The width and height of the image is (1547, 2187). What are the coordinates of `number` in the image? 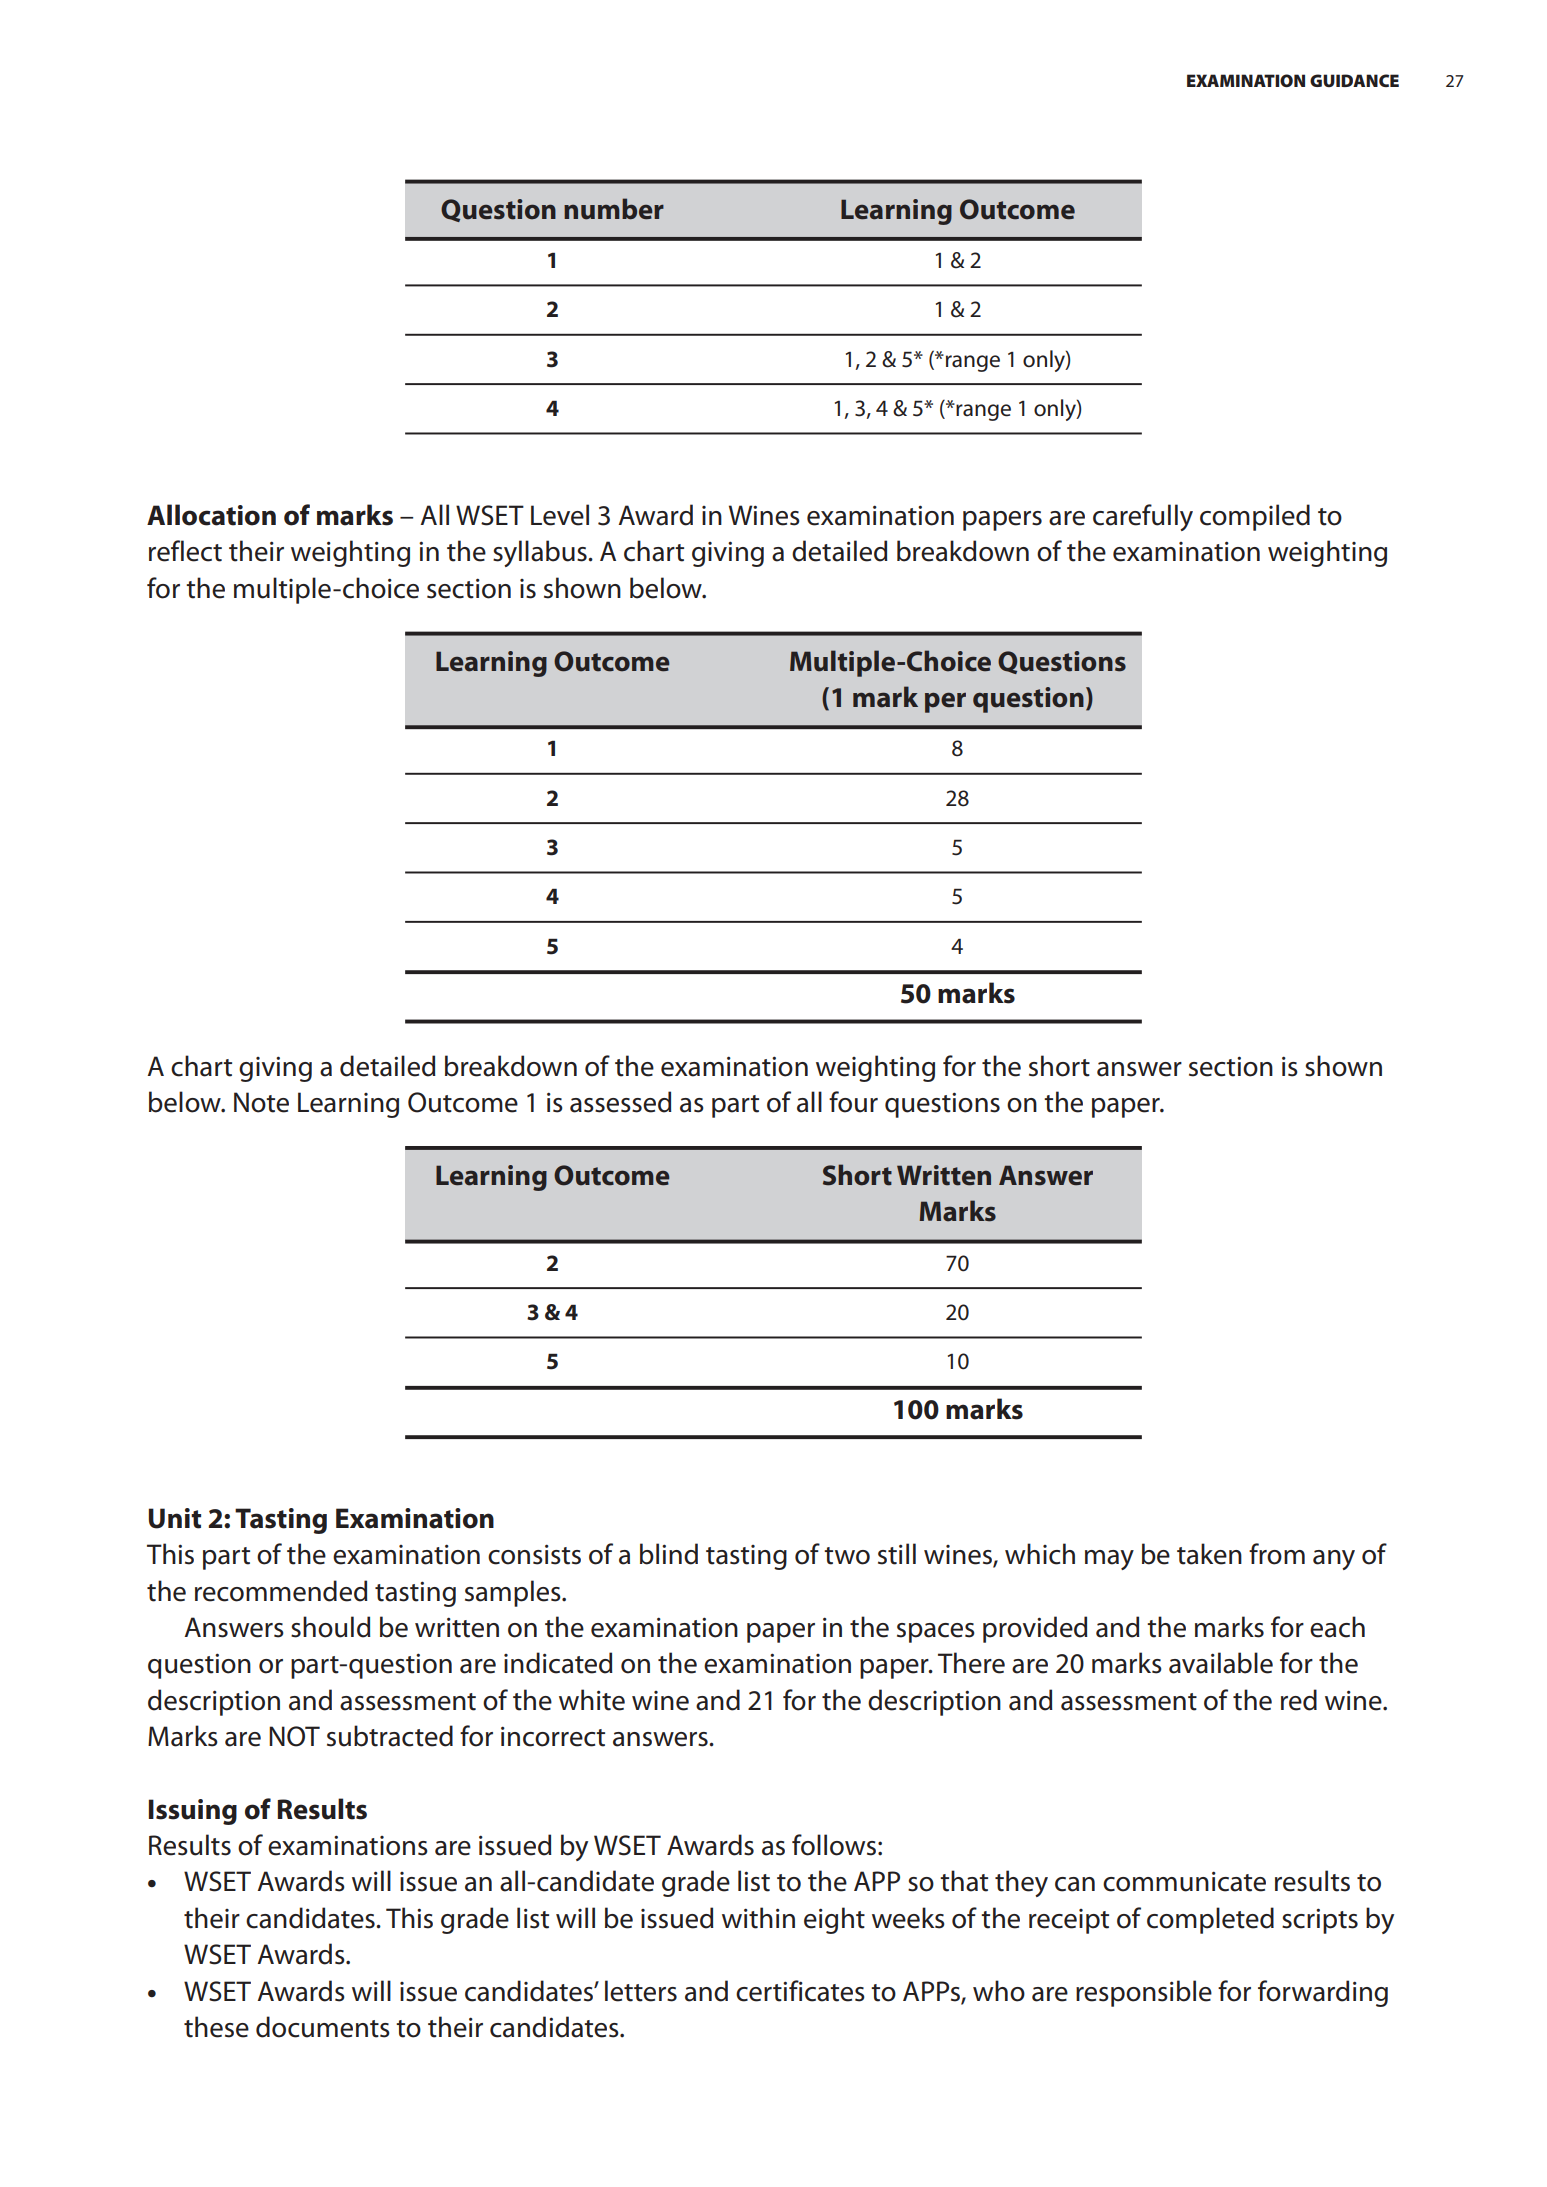 It's located at (614, 209).
